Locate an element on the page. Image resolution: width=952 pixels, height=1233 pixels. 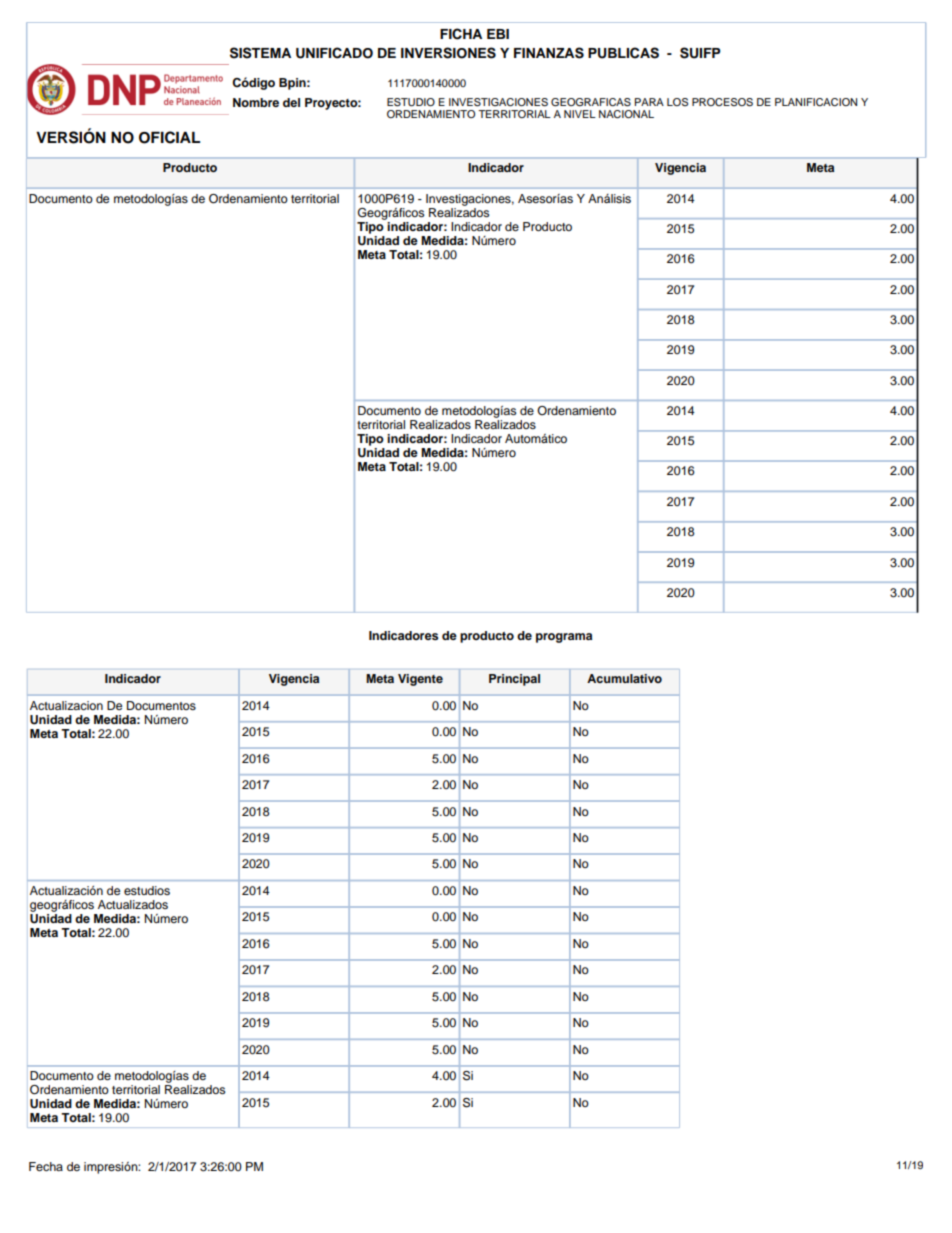
NACIONAL is located at coordinates (626, 114).
